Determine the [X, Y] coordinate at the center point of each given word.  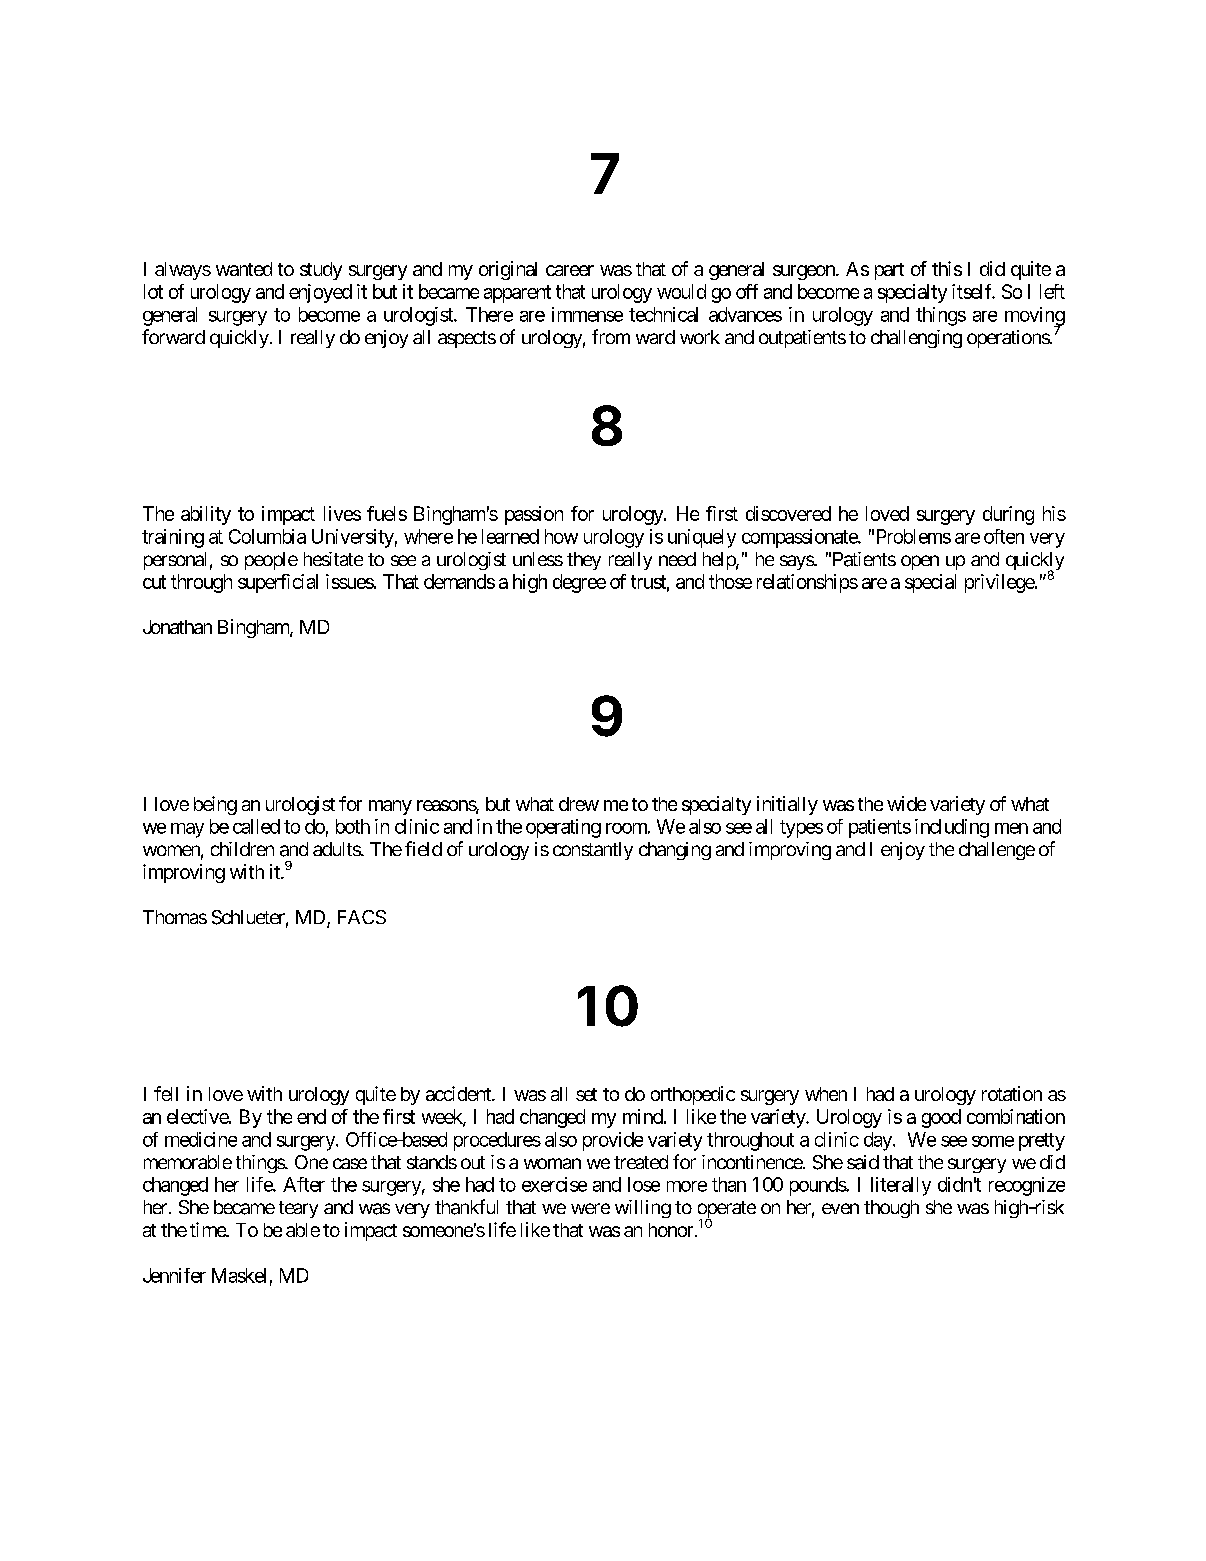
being [215, 805]
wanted [244, 269]
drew [579, 804]
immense [587, 314]
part [889, 271]
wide [906, 803]
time [208, 1229]
